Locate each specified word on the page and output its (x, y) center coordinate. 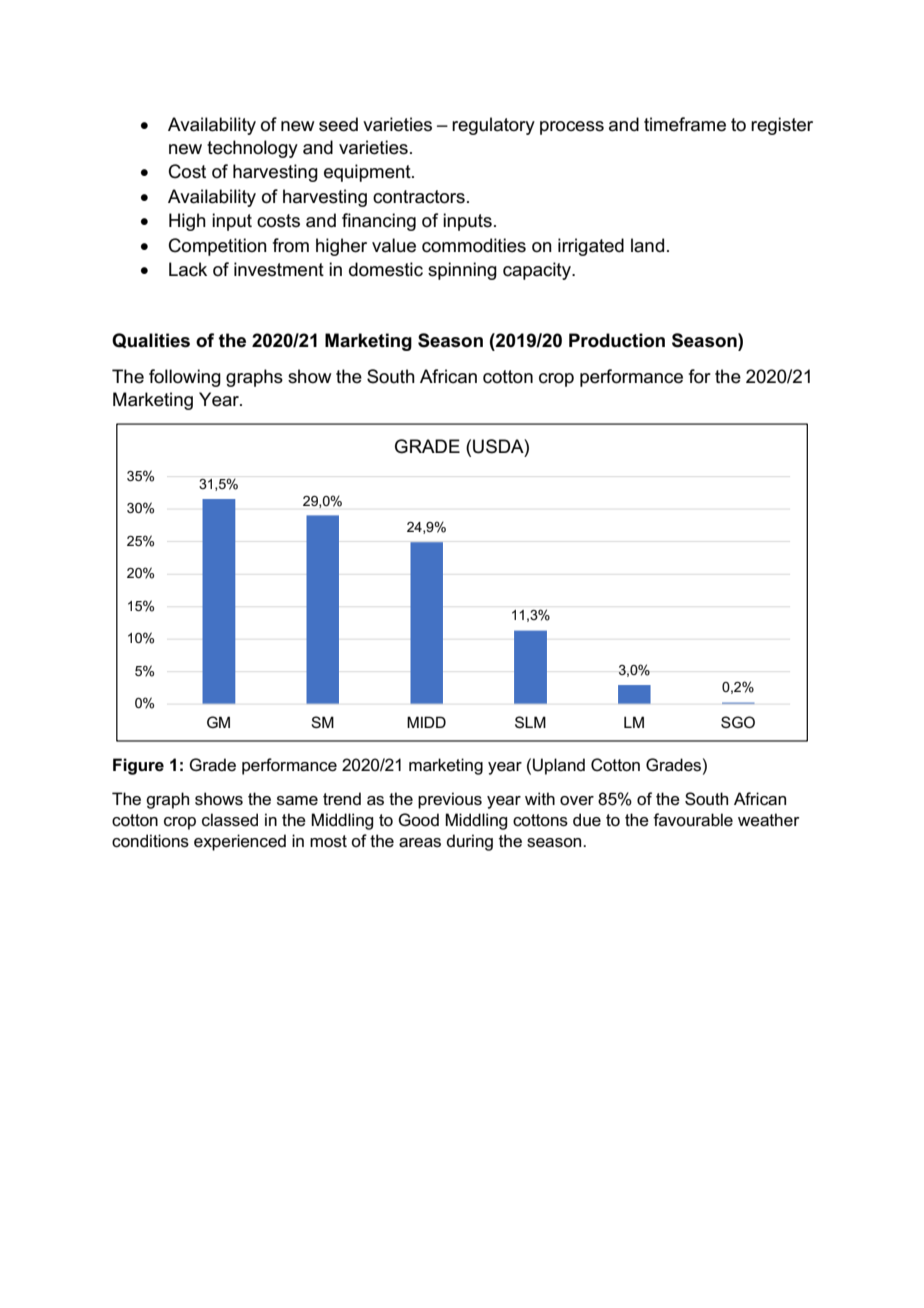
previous (450, 800)
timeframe (685, 124)
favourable (693, 820)
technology (252, 149)
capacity (538, 271)
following (185, 378)
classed (230, 820)
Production (617, 340)
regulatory (493, 126)
